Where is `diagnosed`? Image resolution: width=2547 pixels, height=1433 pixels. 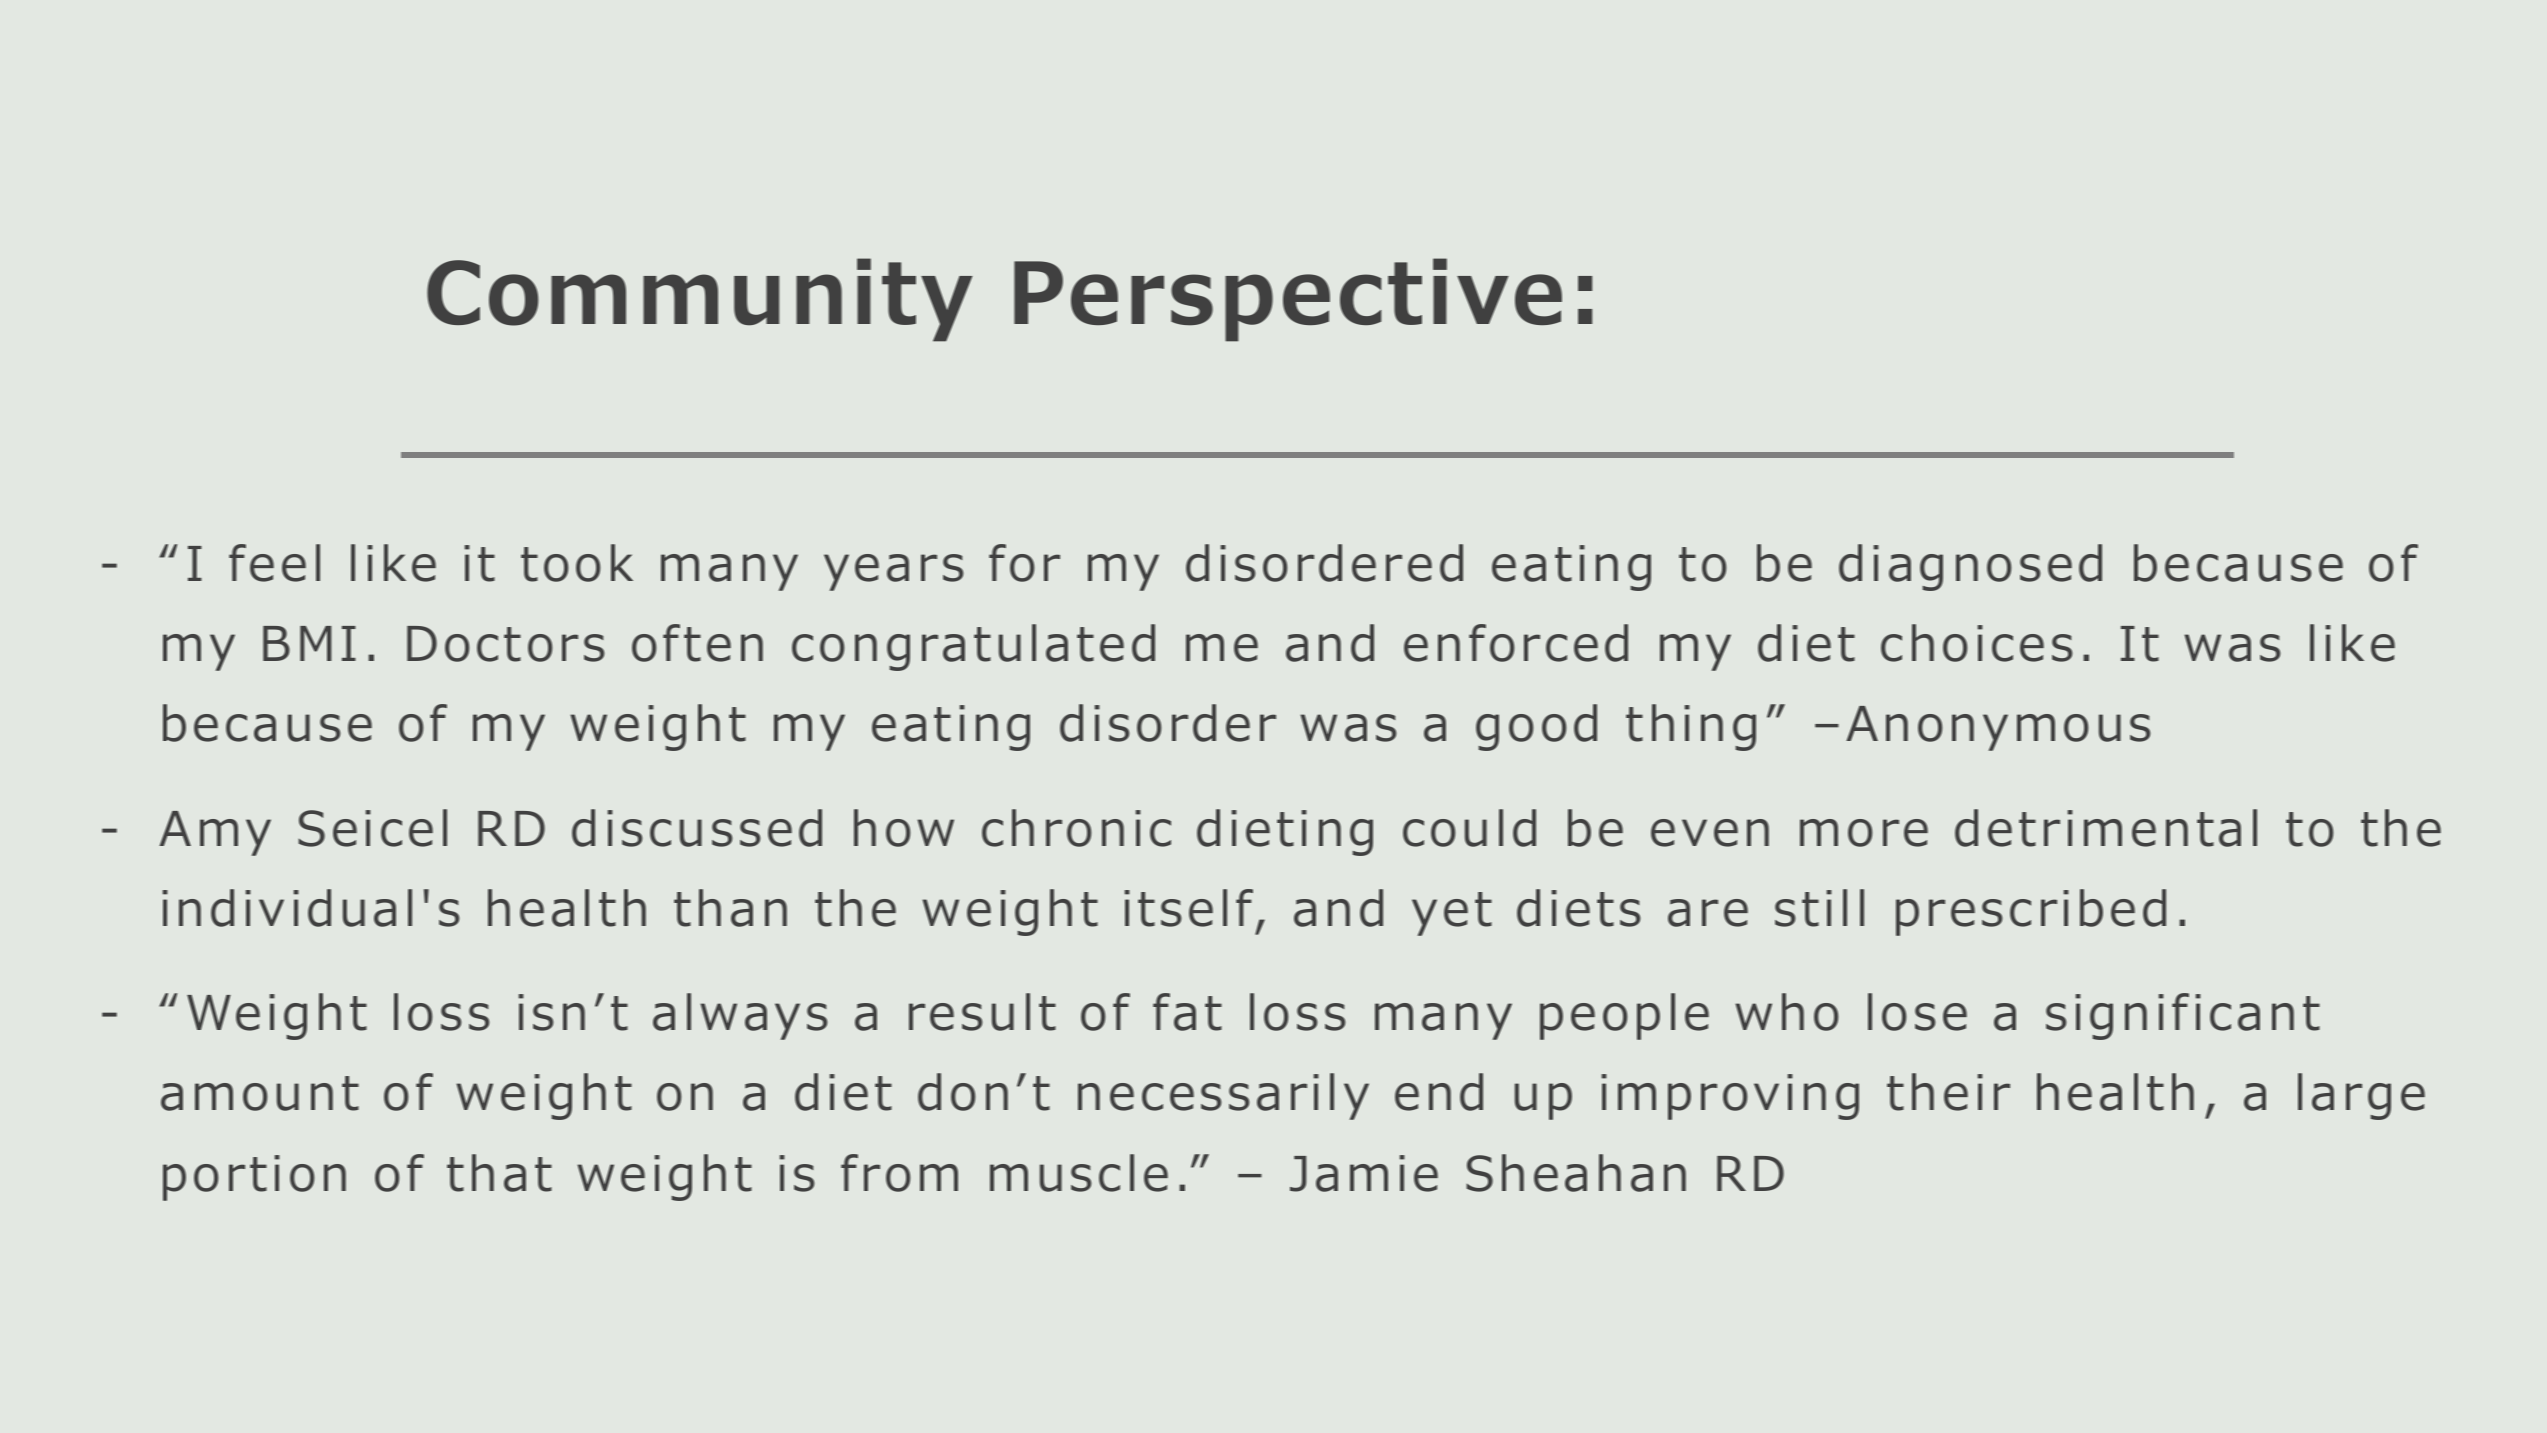 diagnosed is located at coordinates (1970, 567).
